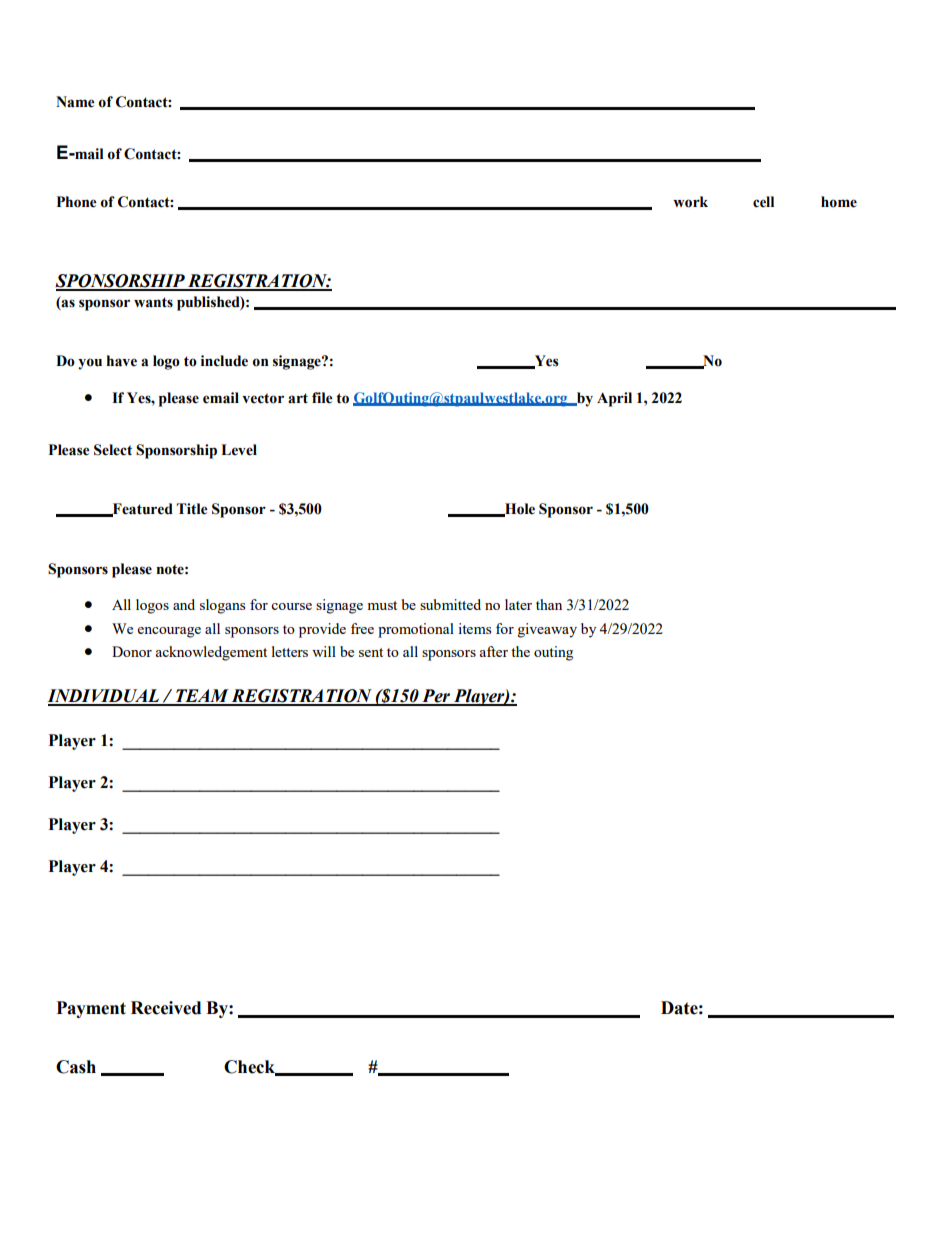  Describe the element at coordinates (763, 202) in the screenshot. I see `cell` at that location.
